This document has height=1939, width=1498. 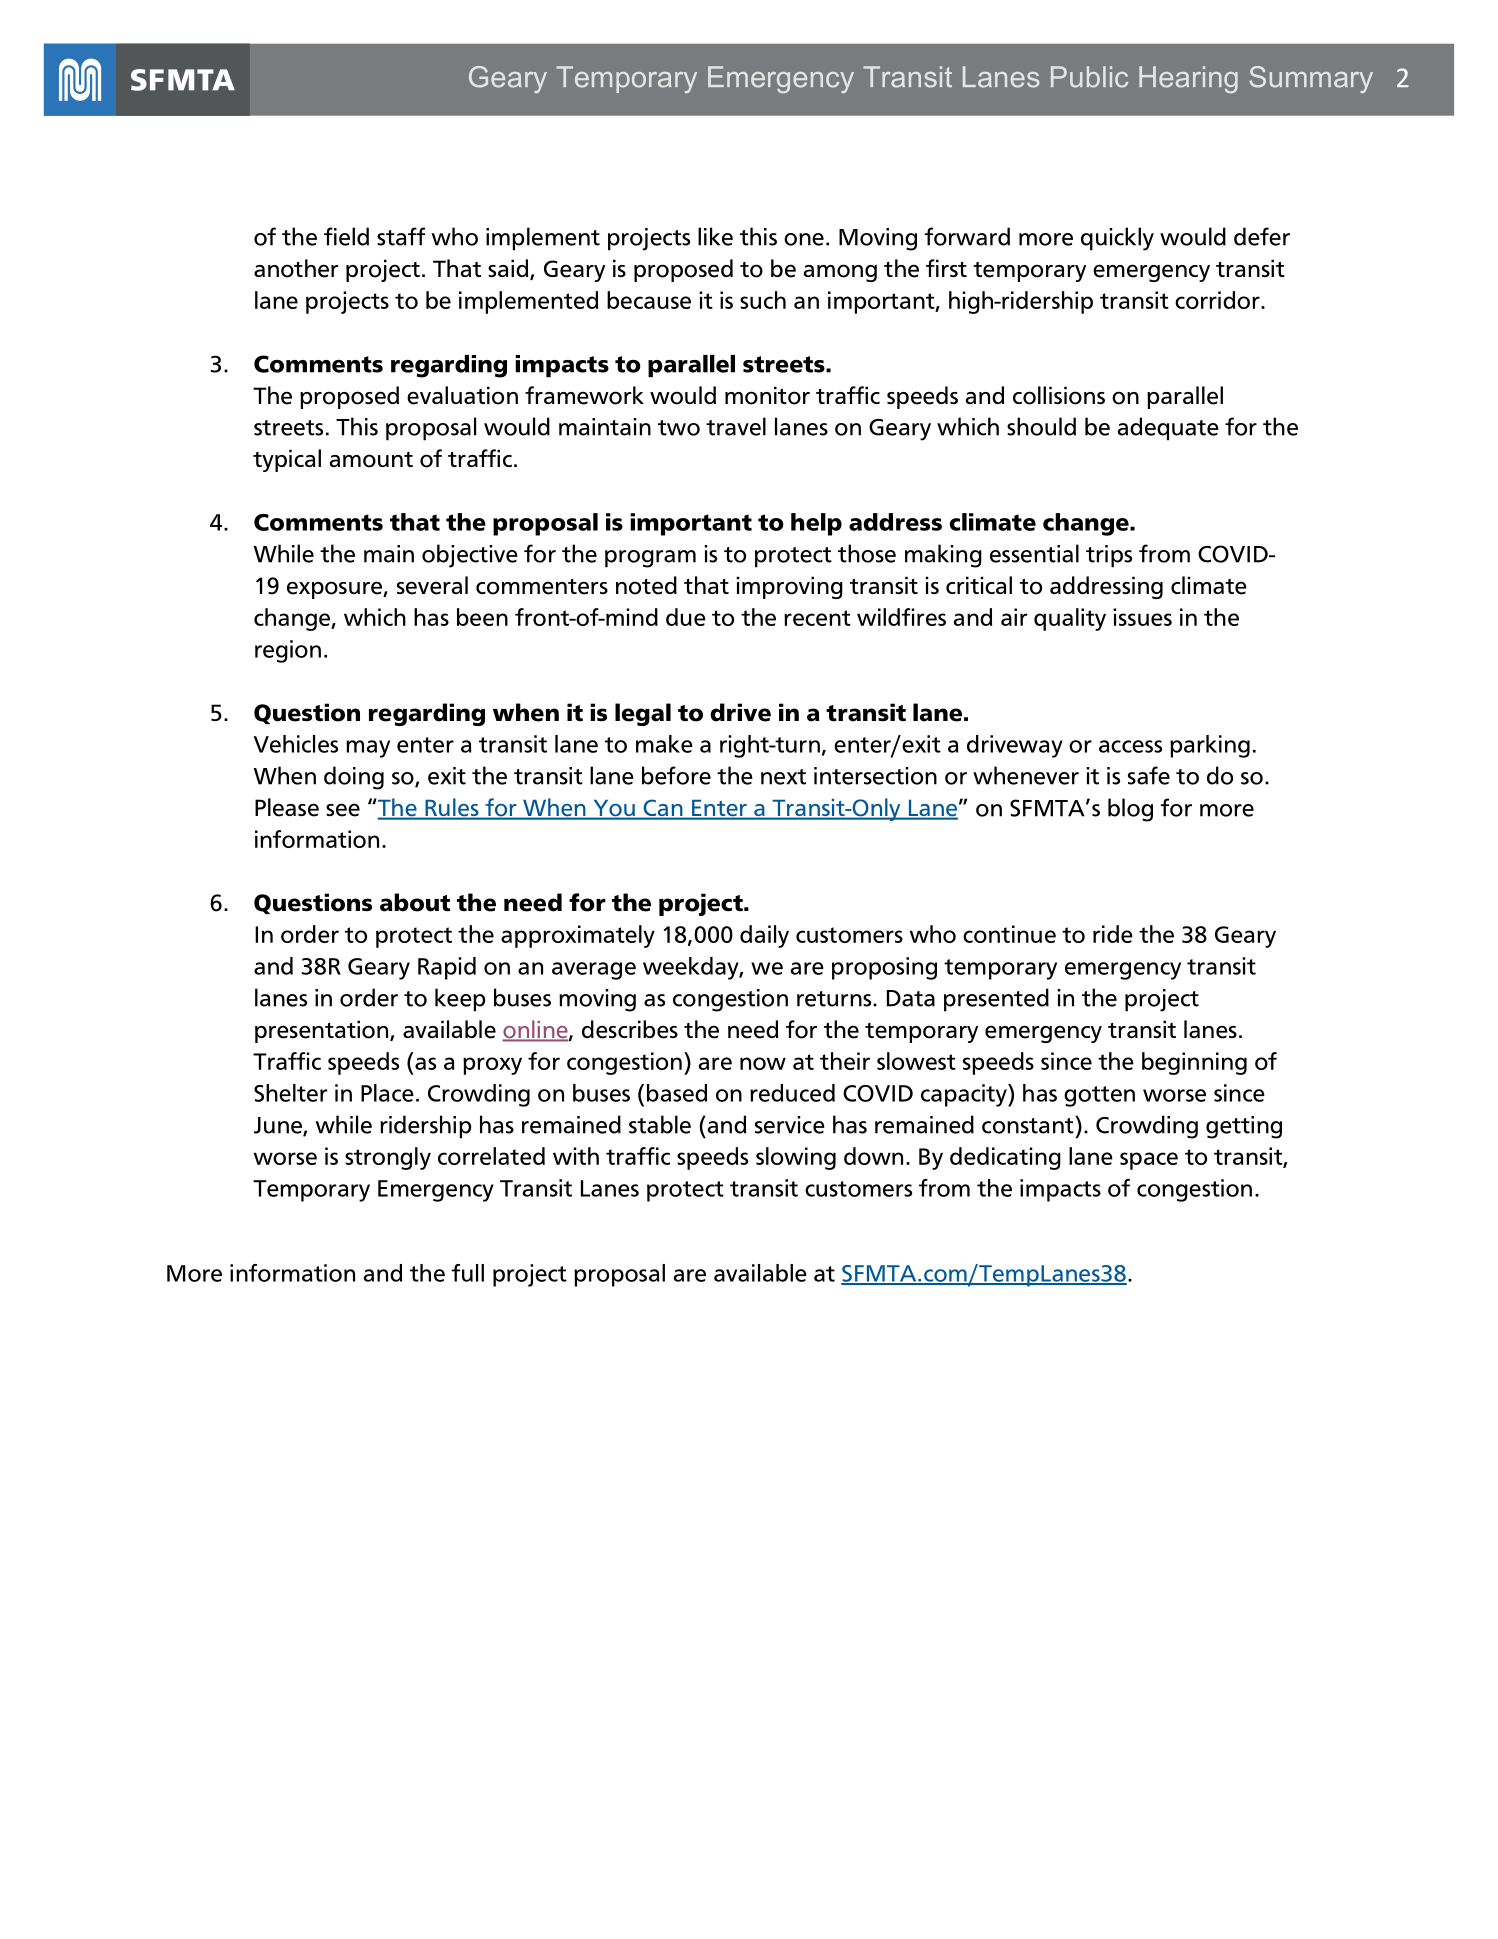 What do you see at coordinates (1188, 79) in the document?
I see `Hearing` at bounding box center [1188, 79].
